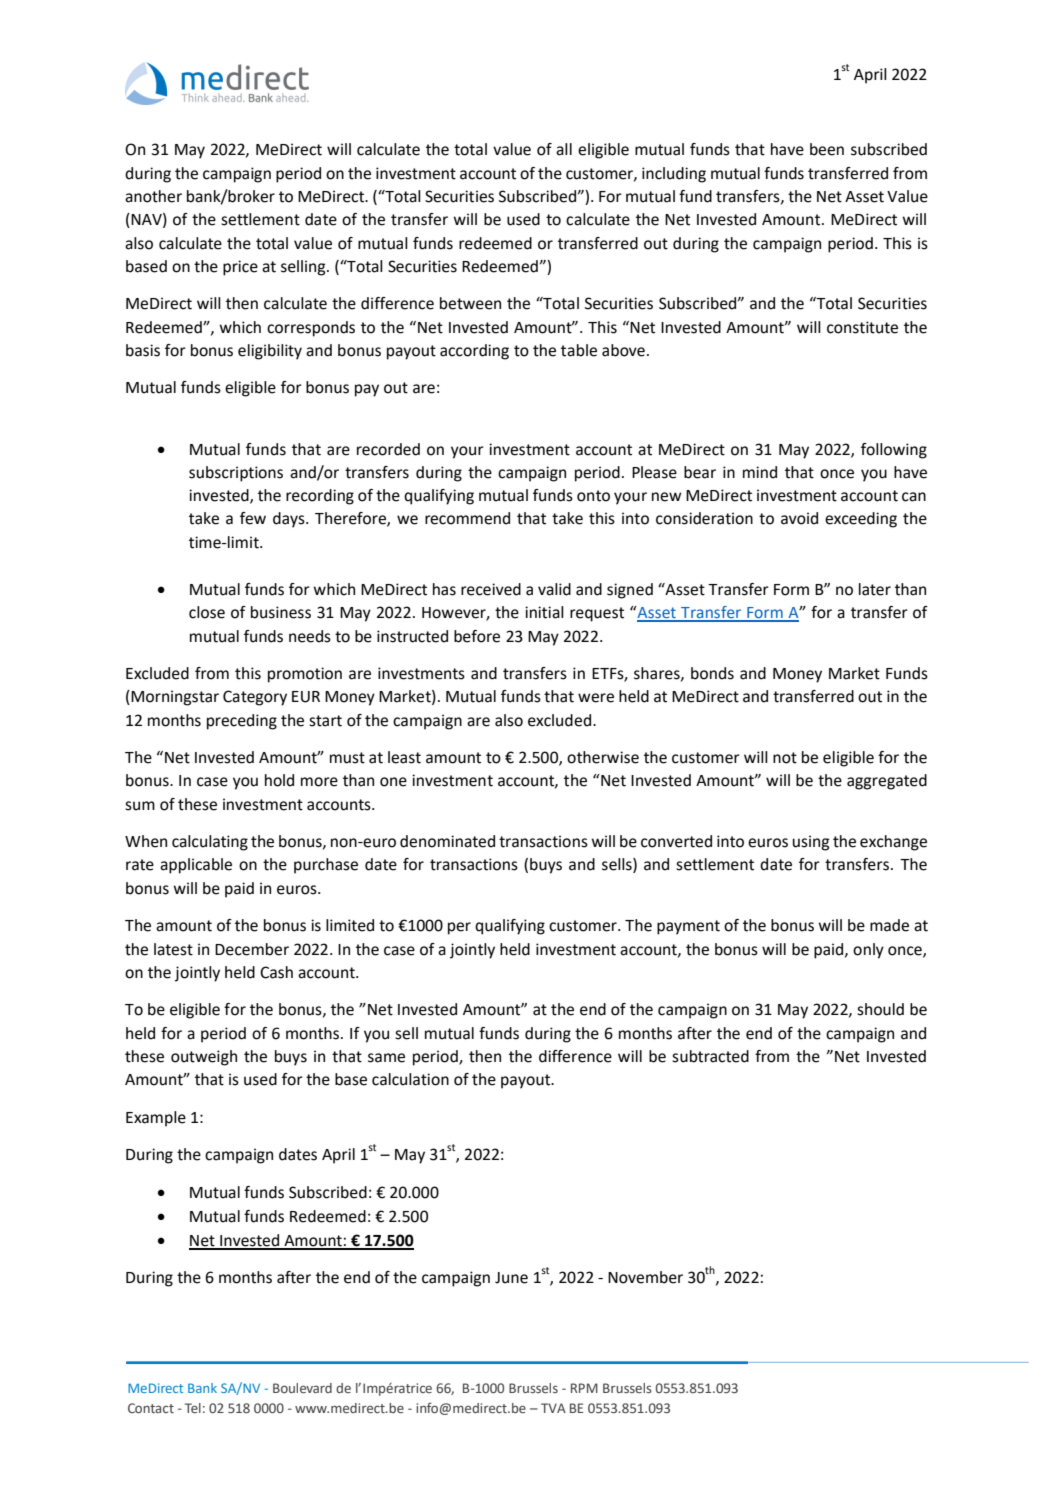 The height and width of the screenshot is (1489, 1053). Describe the element at coordinates (193, 1408) in the screenshot. I see `Tel` at that location.
